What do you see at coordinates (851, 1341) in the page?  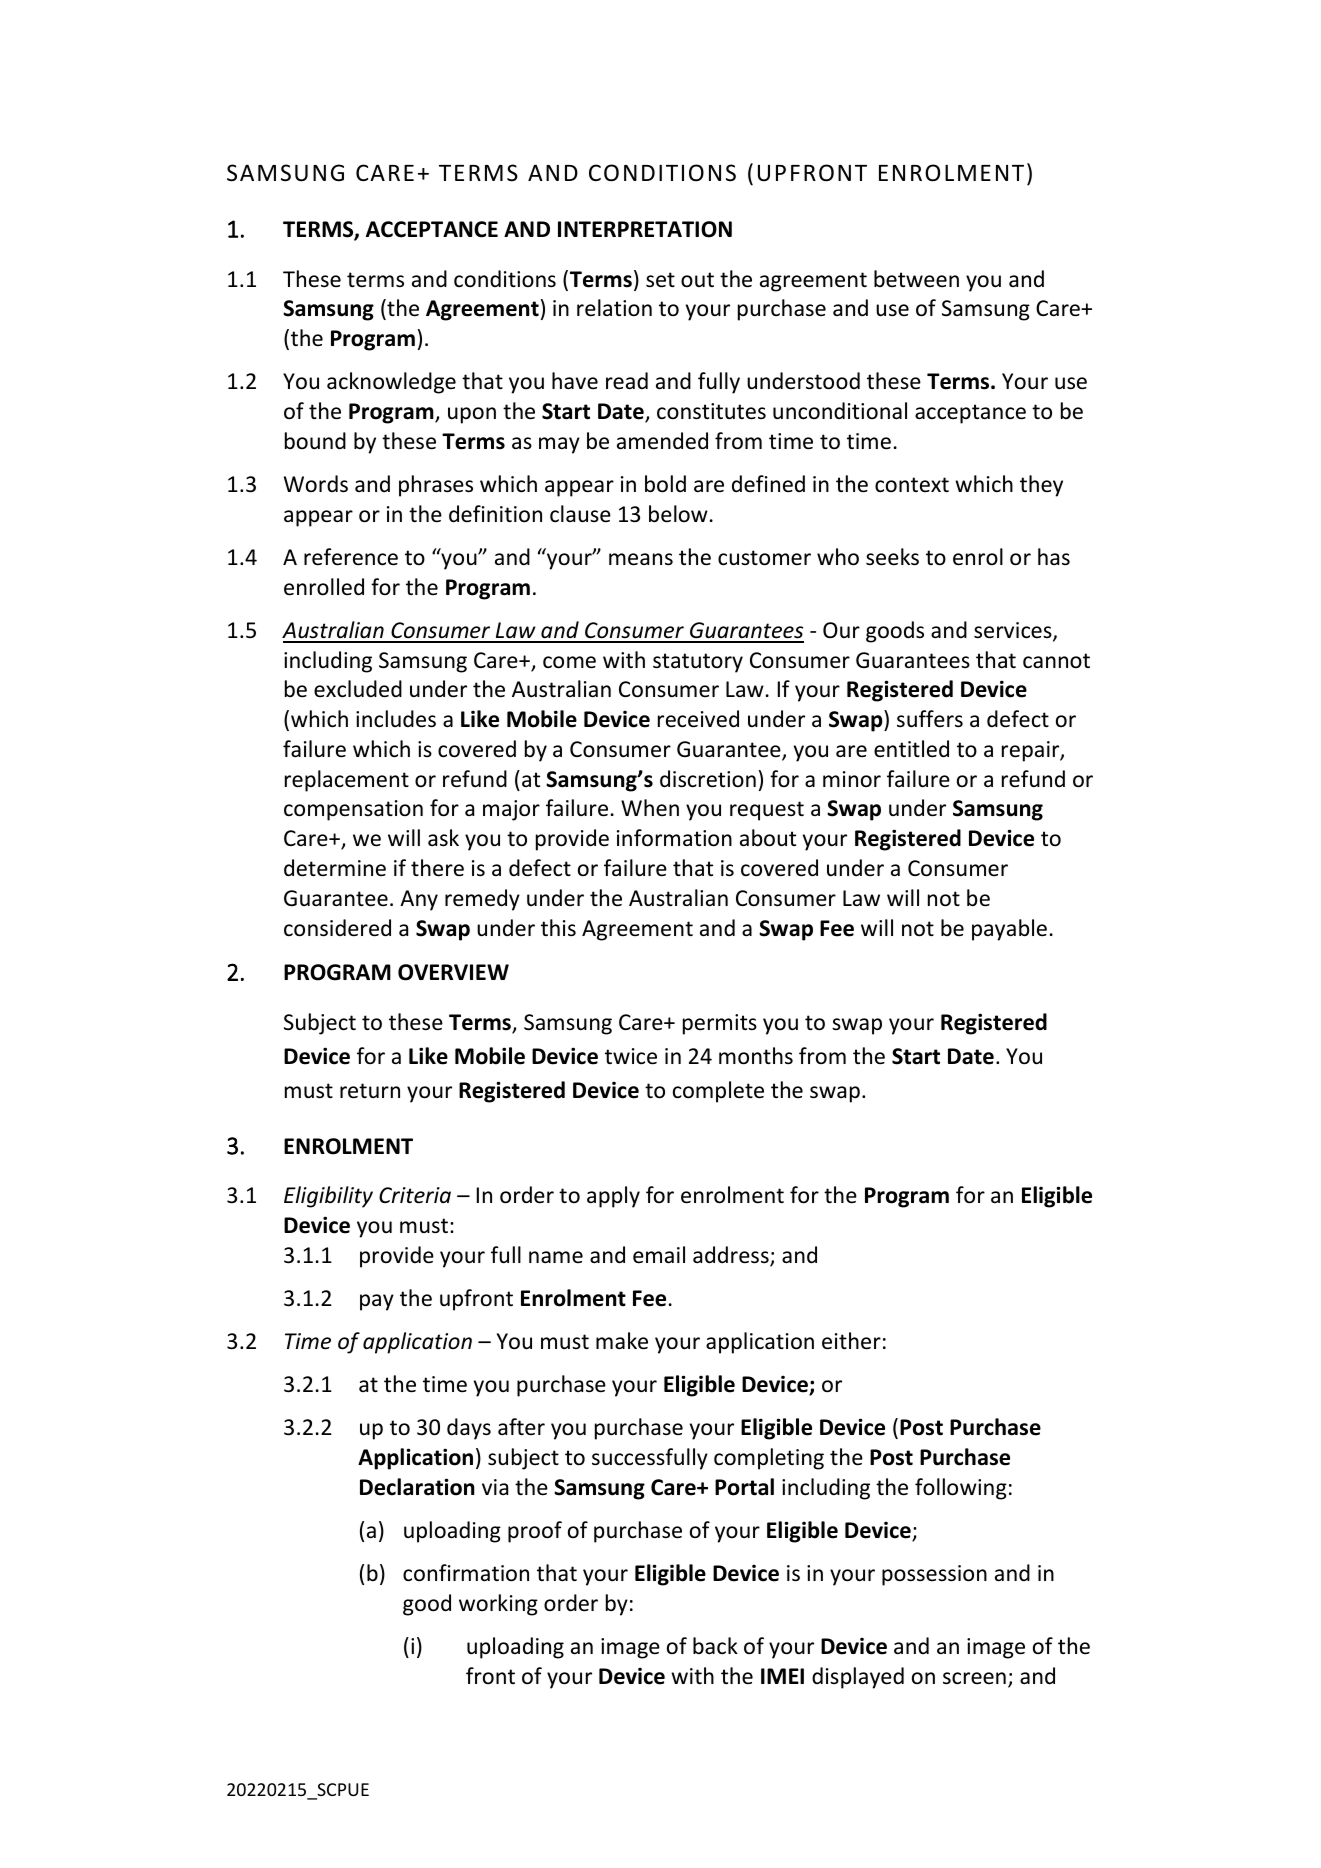 I see `either` at bounding box center [851, 1341].
